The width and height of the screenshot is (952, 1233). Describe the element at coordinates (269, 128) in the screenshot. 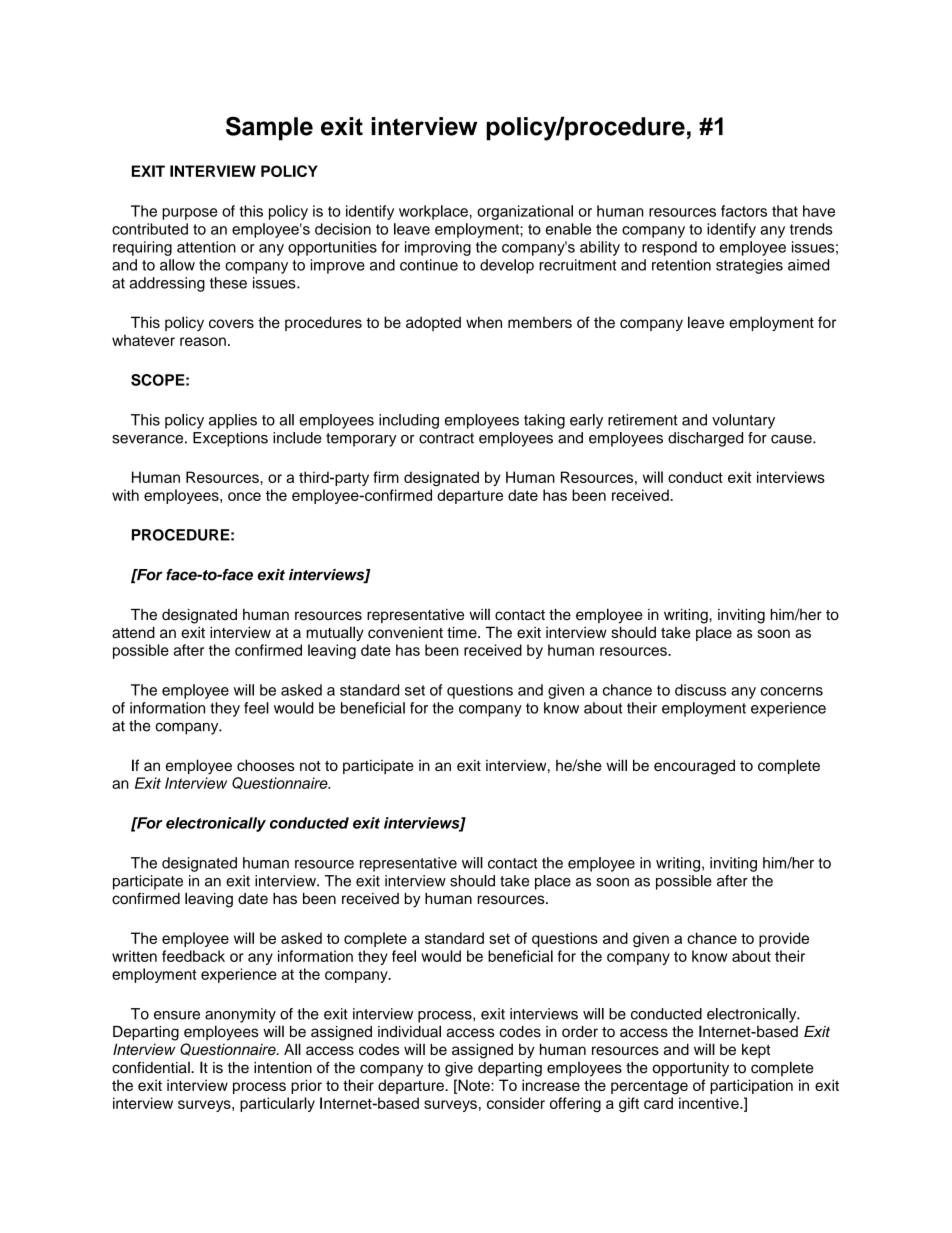

I see `Sample` at that location.
